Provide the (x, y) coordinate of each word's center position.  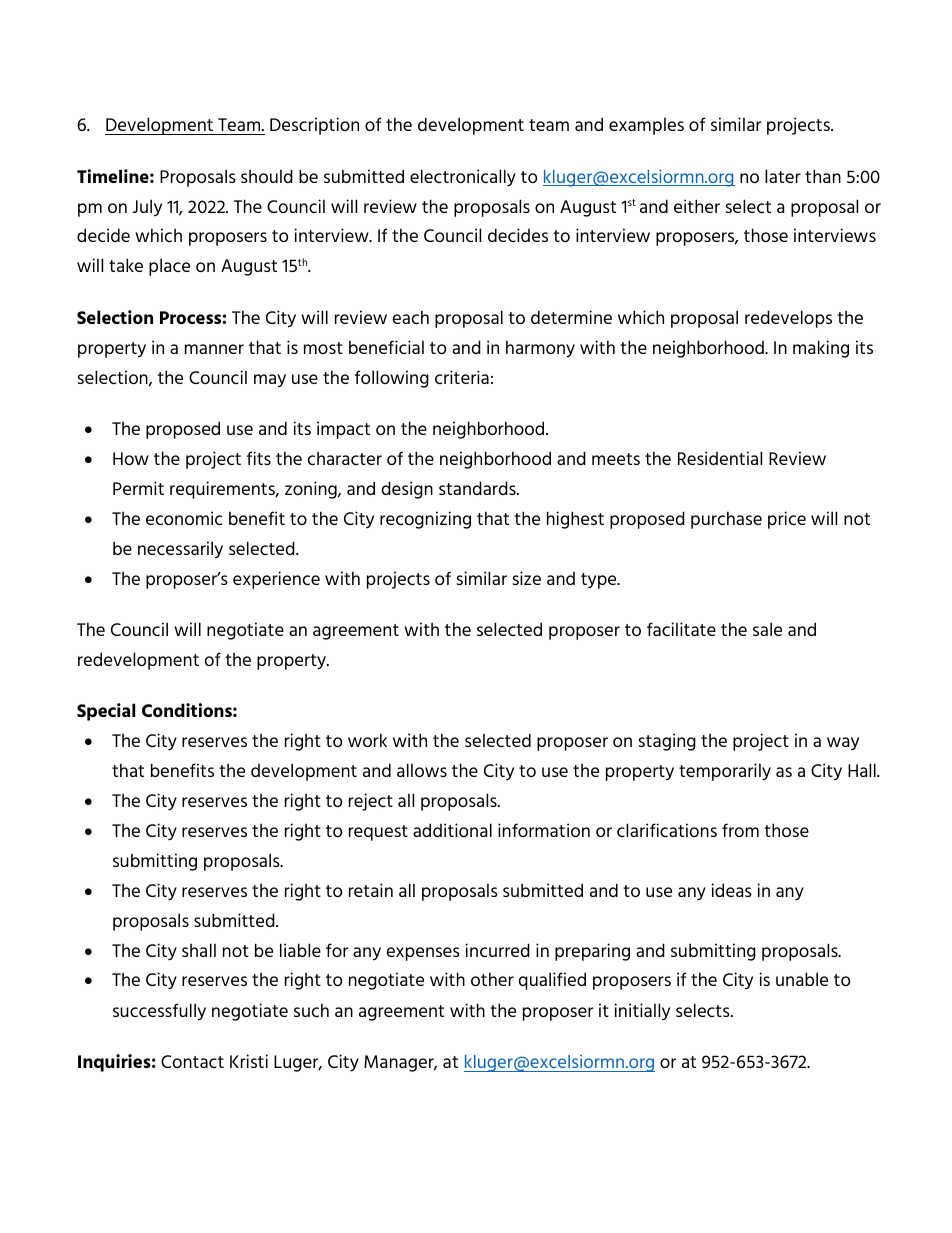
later (783, 176)
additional (452, 830)
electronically (463, 178)
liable (300, 950)
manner (214, 349)
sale (767, 629)
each (411, 317)
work (367, 740)
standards (478, 488)
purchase (726, 520)
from (740, 830)
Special (106, 712)
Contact (192, 1061)
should (267, 176)
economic (184, 518)
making (821, 349)
